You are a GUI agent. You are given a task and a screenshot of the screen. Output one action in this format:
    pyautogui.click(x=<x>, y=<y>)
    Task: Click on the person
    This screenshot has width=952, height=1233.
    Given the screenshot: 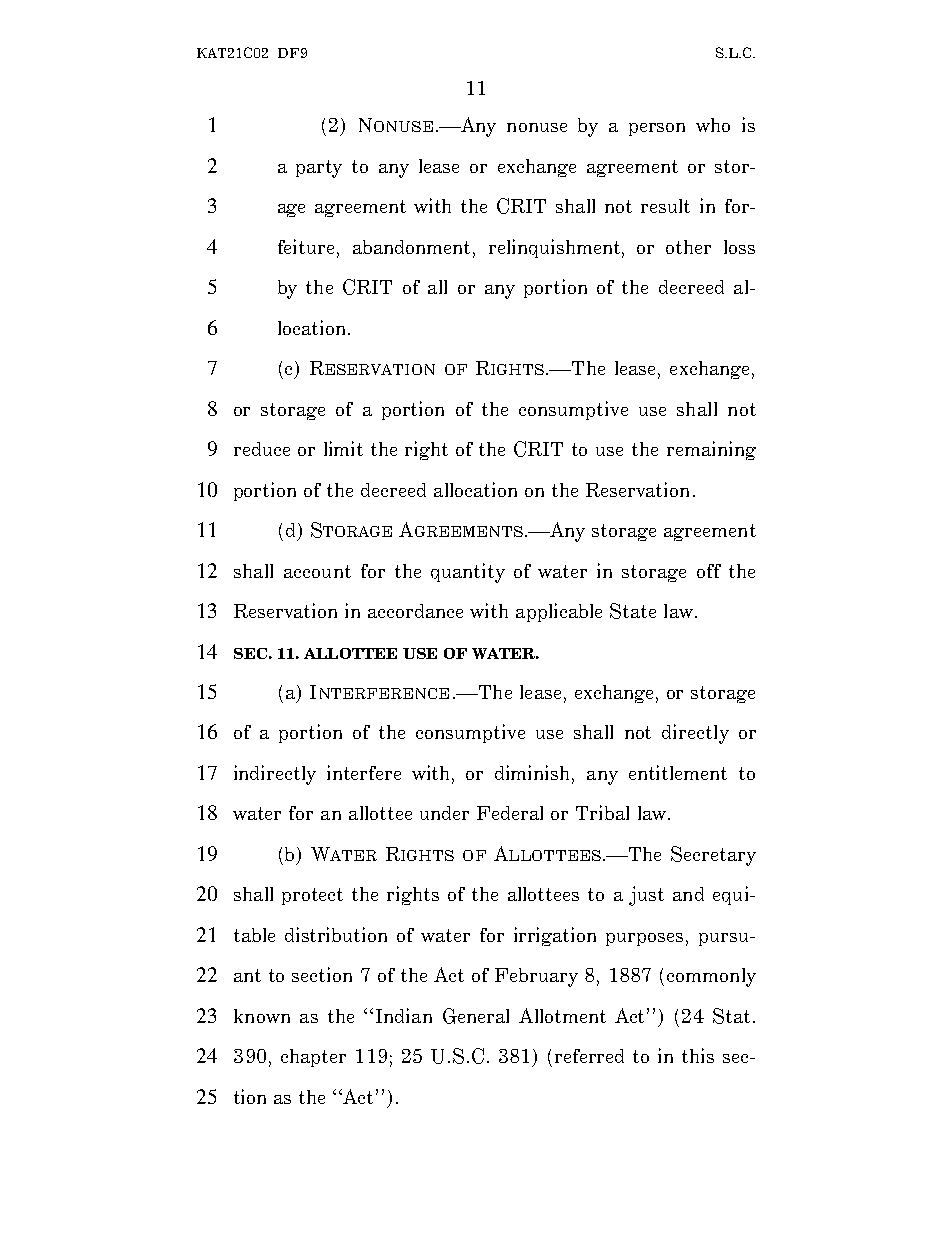 What is the action you would take?
    pyautogui.click(x=657, y=129)
